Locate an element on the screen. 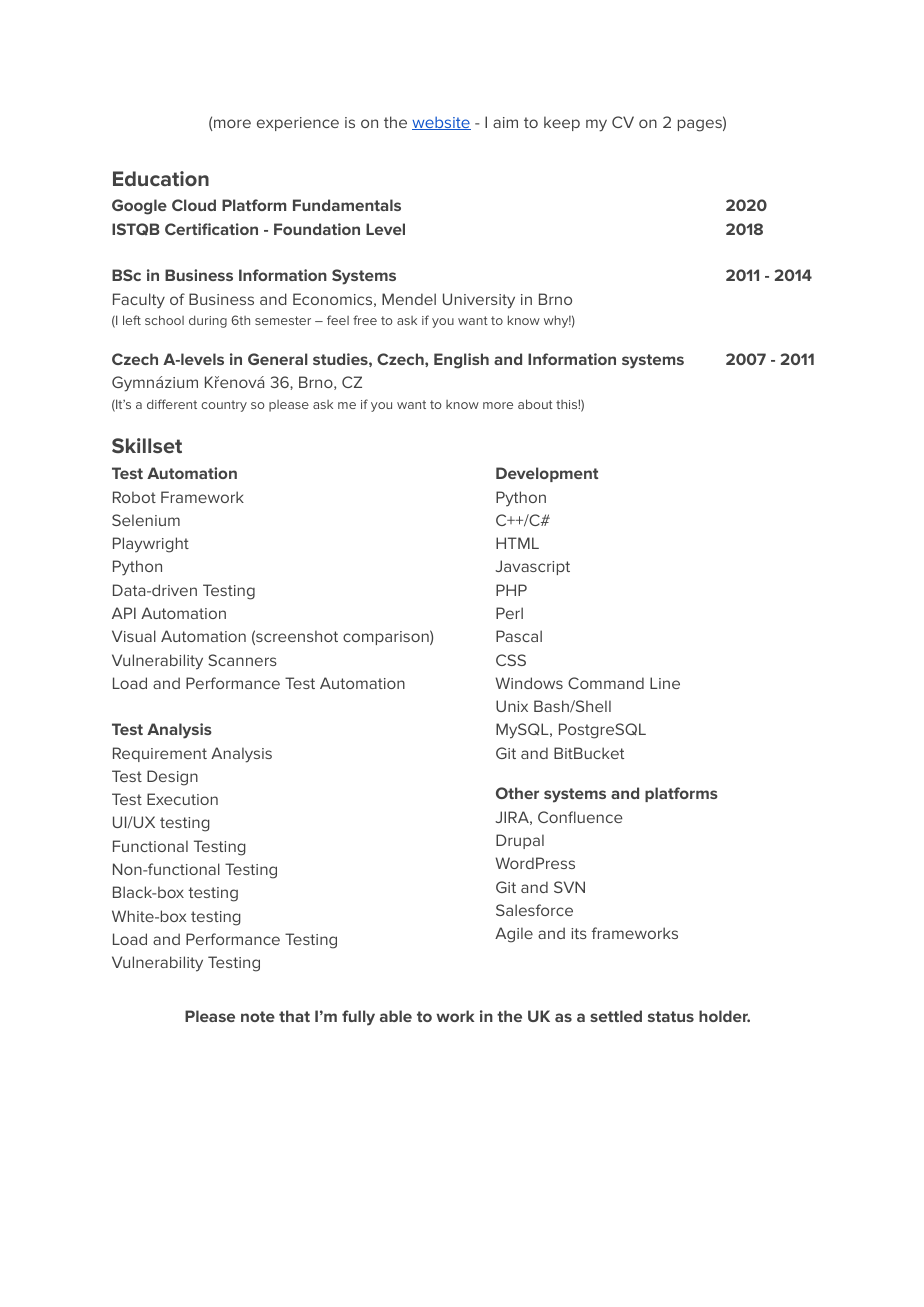 Image resolution: width=924 pixels, height=1307 pixels. Unix is located at coordinates (512, 706).
